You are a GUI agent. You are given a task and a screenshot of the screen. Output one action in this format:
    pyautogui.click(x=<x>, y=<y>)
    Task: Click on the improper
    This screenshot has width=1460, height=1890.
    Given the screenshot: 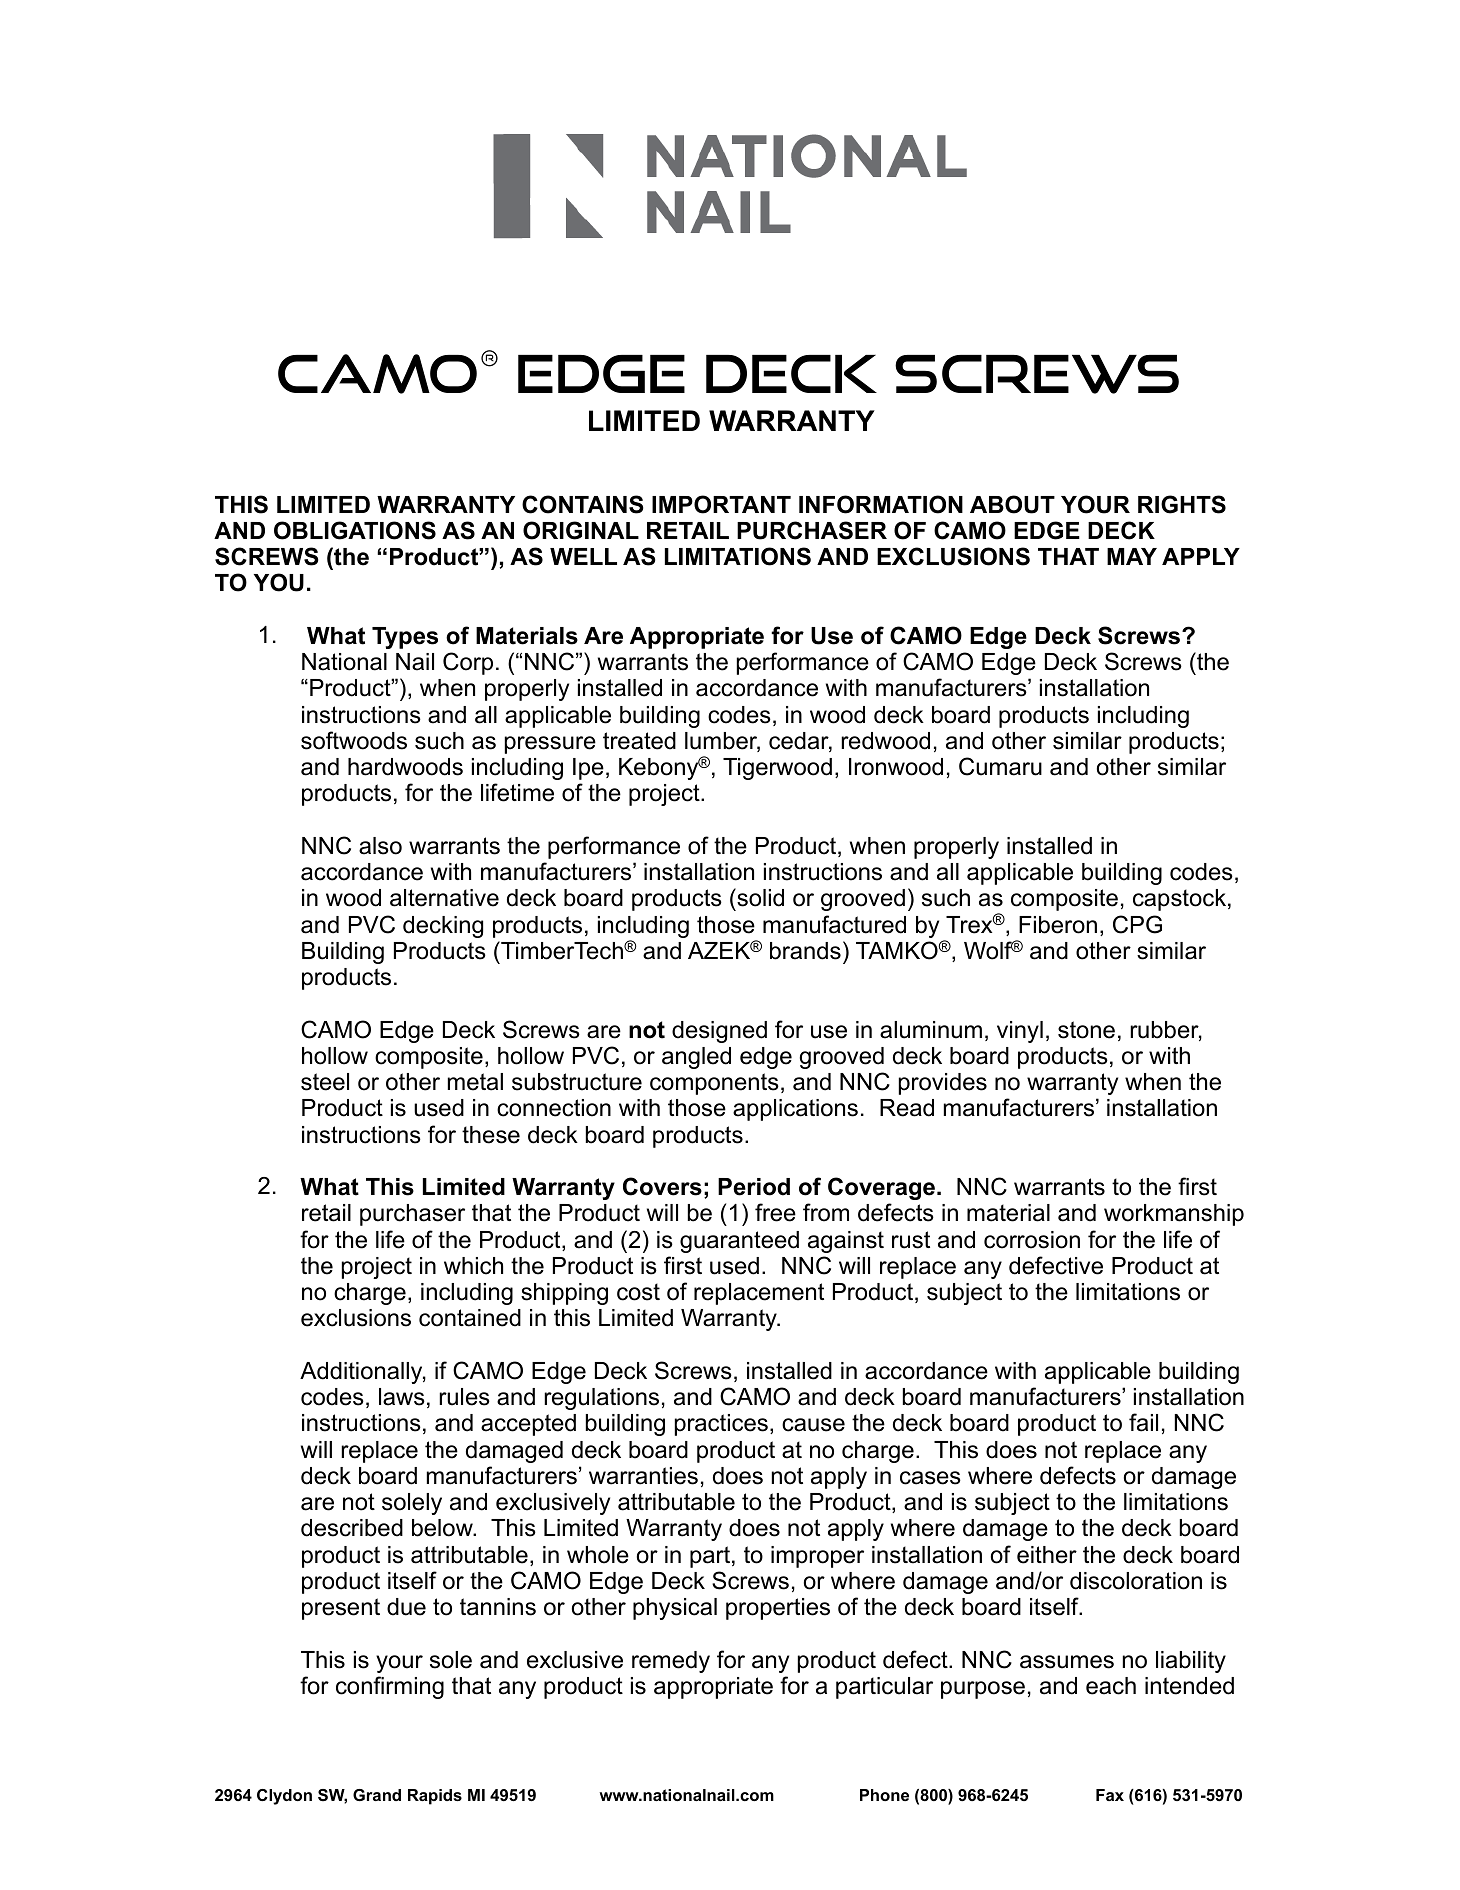 What is the action you would take?
    pyautogui.click(x=817, y=1557)
